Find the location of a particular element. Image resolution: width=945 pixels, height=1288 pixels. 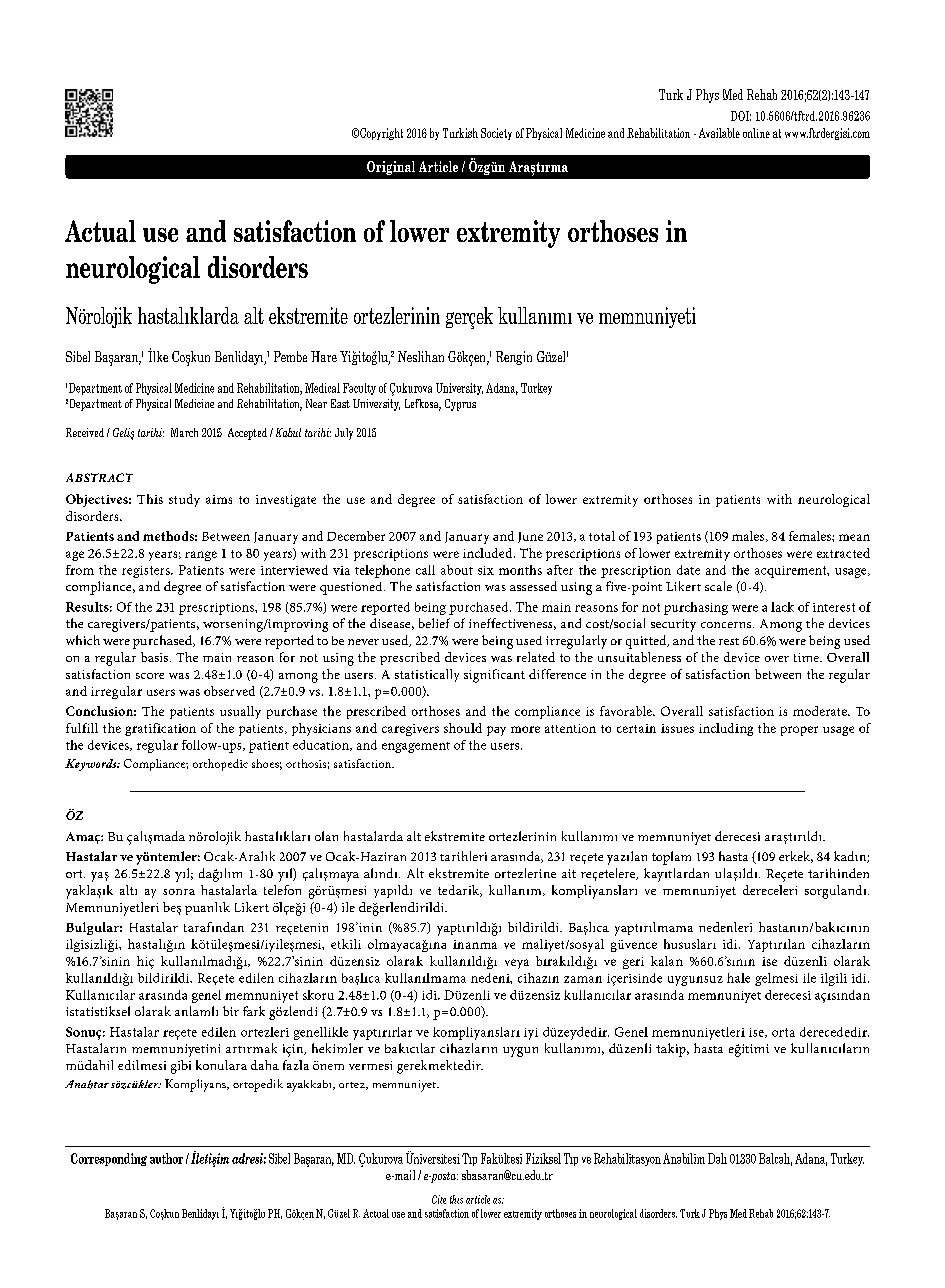

mean is located at coordinates (854, 537).
